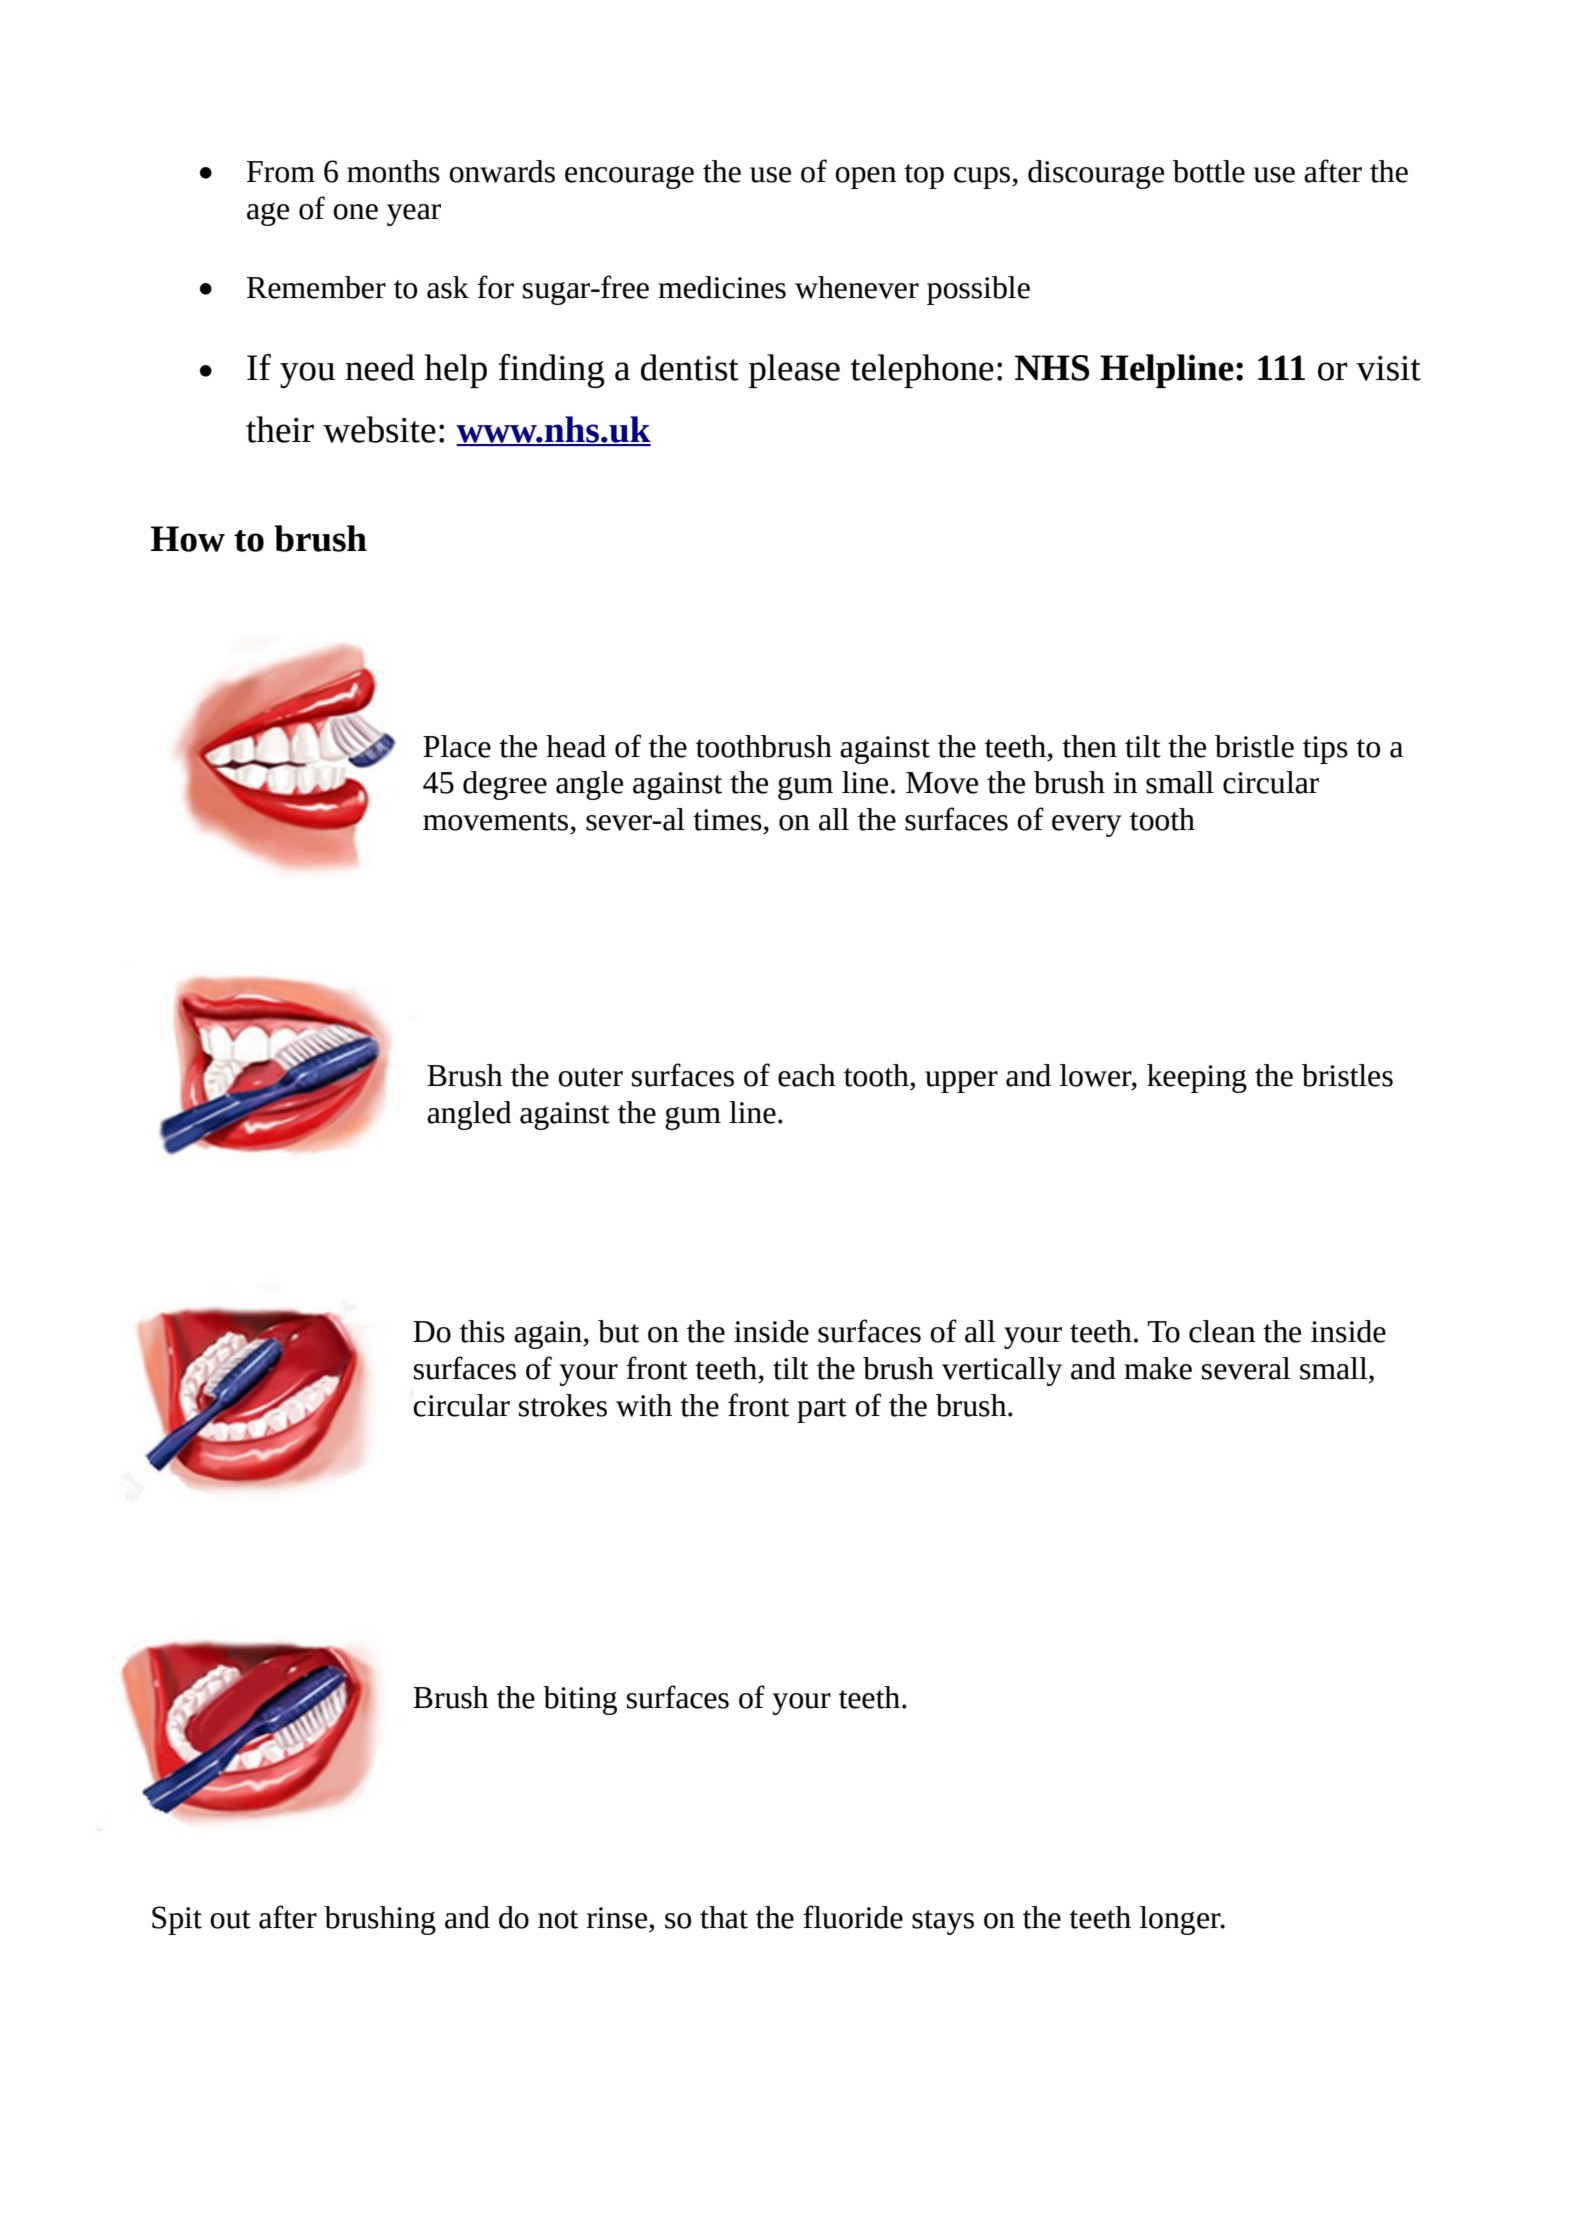 The height and width of the screenshot is (2233, 1579). What do you see at coordinates (590, 1077) in the screenshot?
I see `outer` at bounding box center [590, 1077].
